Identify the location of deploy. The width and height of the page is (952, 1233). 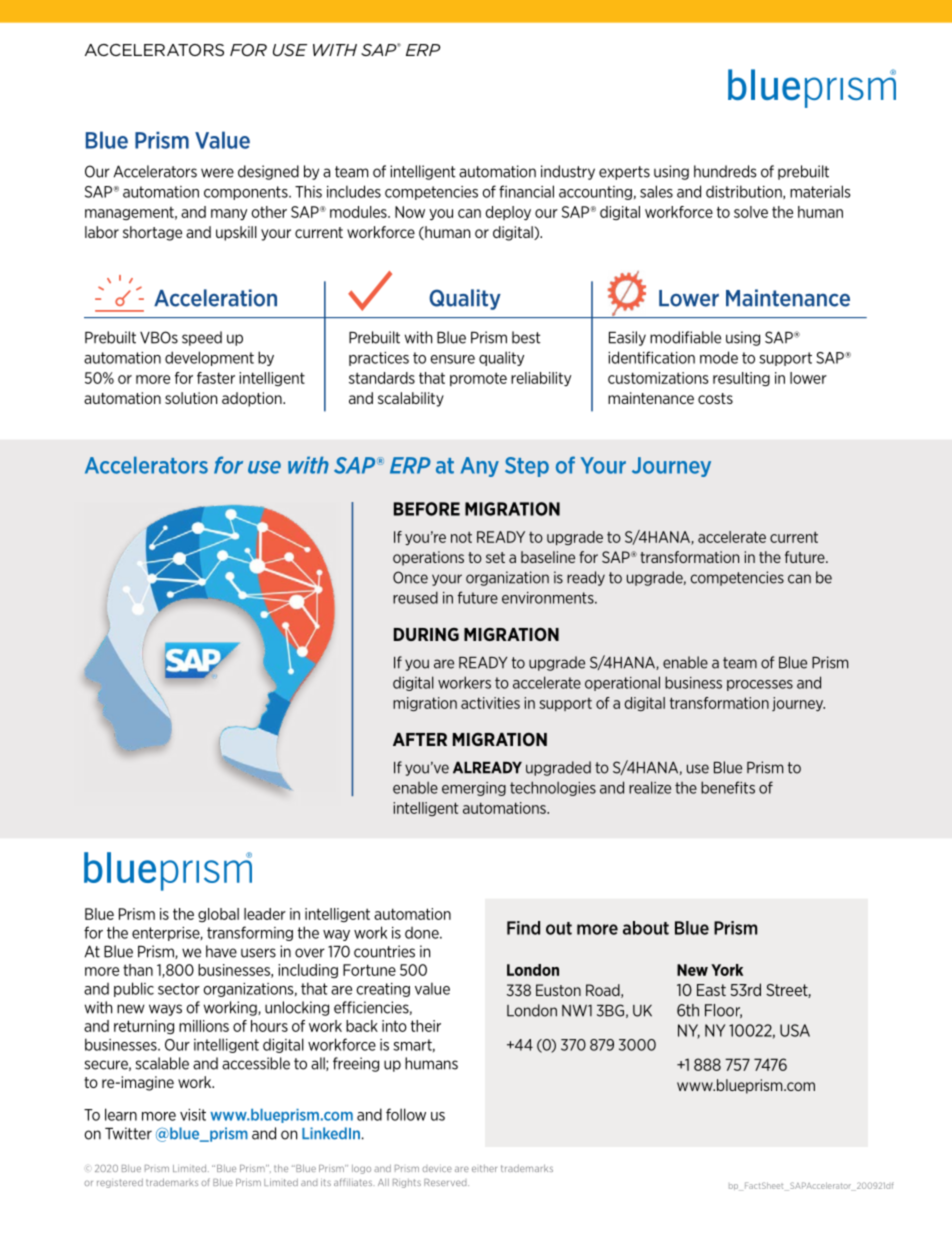
(508, 213).
